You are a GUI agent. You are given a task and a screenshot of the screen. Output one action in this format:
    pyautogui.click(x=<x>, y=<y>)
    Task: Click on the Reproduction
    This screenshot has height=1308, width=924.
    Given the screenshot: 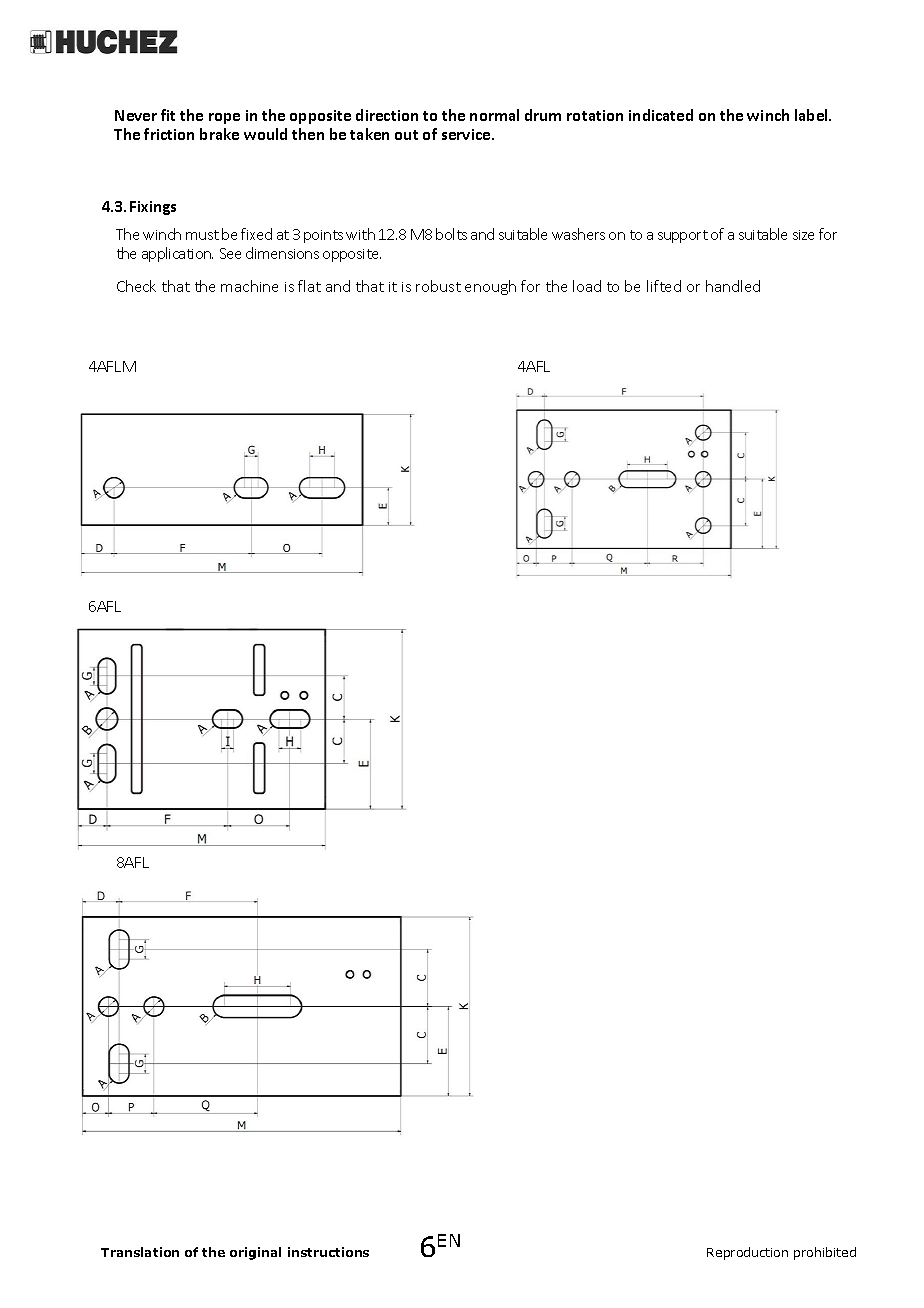 What is the action you would take?
    pyautogui.click(x=747, y=1253)
